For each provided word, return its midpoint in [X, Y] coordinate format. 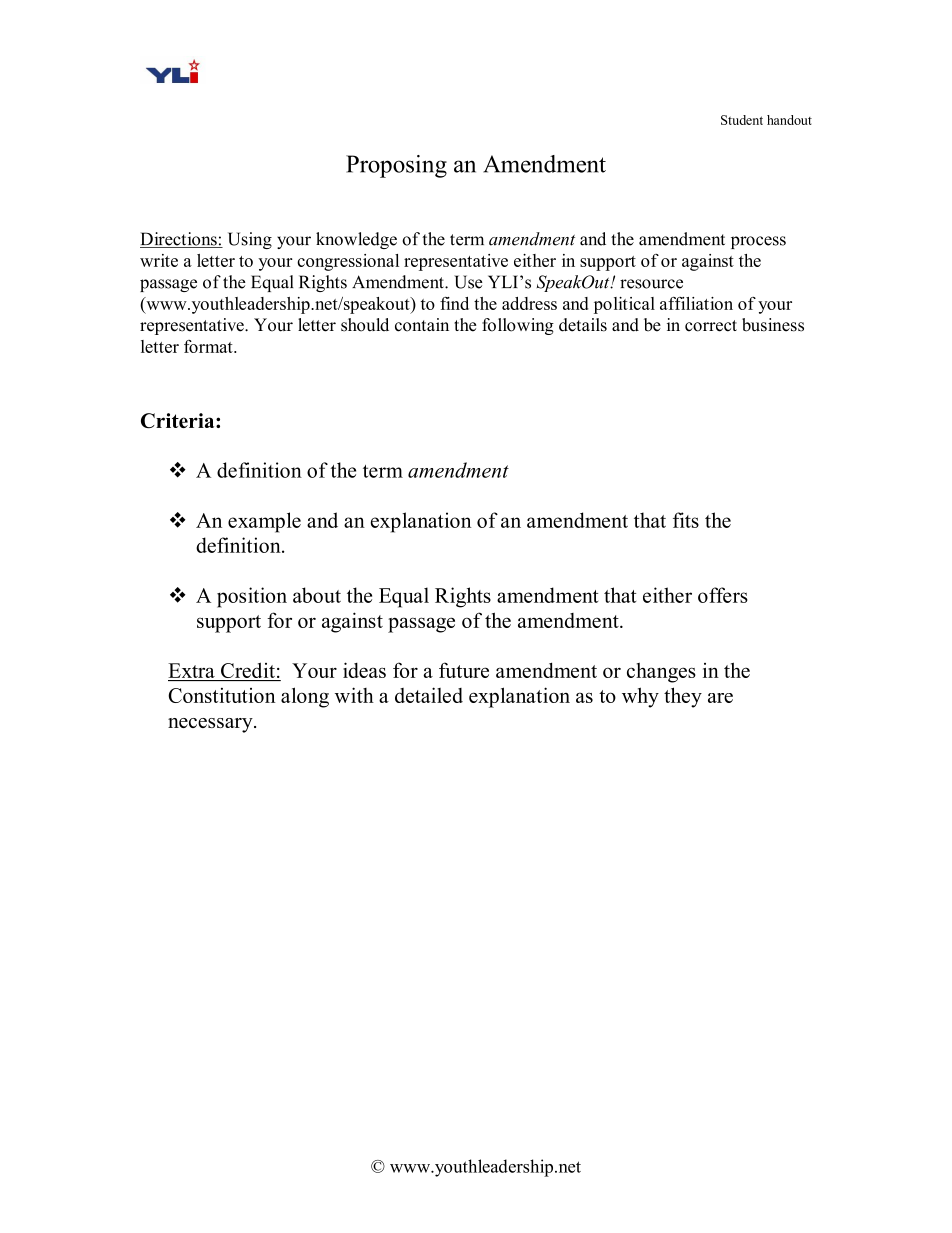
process [758, 242]
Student [742, 120]
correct [711, 326]
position [252, 597]
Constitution [222, 695]
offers [723, 595]
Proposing [396, 166]
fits [686, 520]
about [317, 595]
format [209, 346]
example [264, 522]
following [518, 326]
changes [661, 673]
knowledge [356, 240]
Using [250, 240]
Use [468, 282]
